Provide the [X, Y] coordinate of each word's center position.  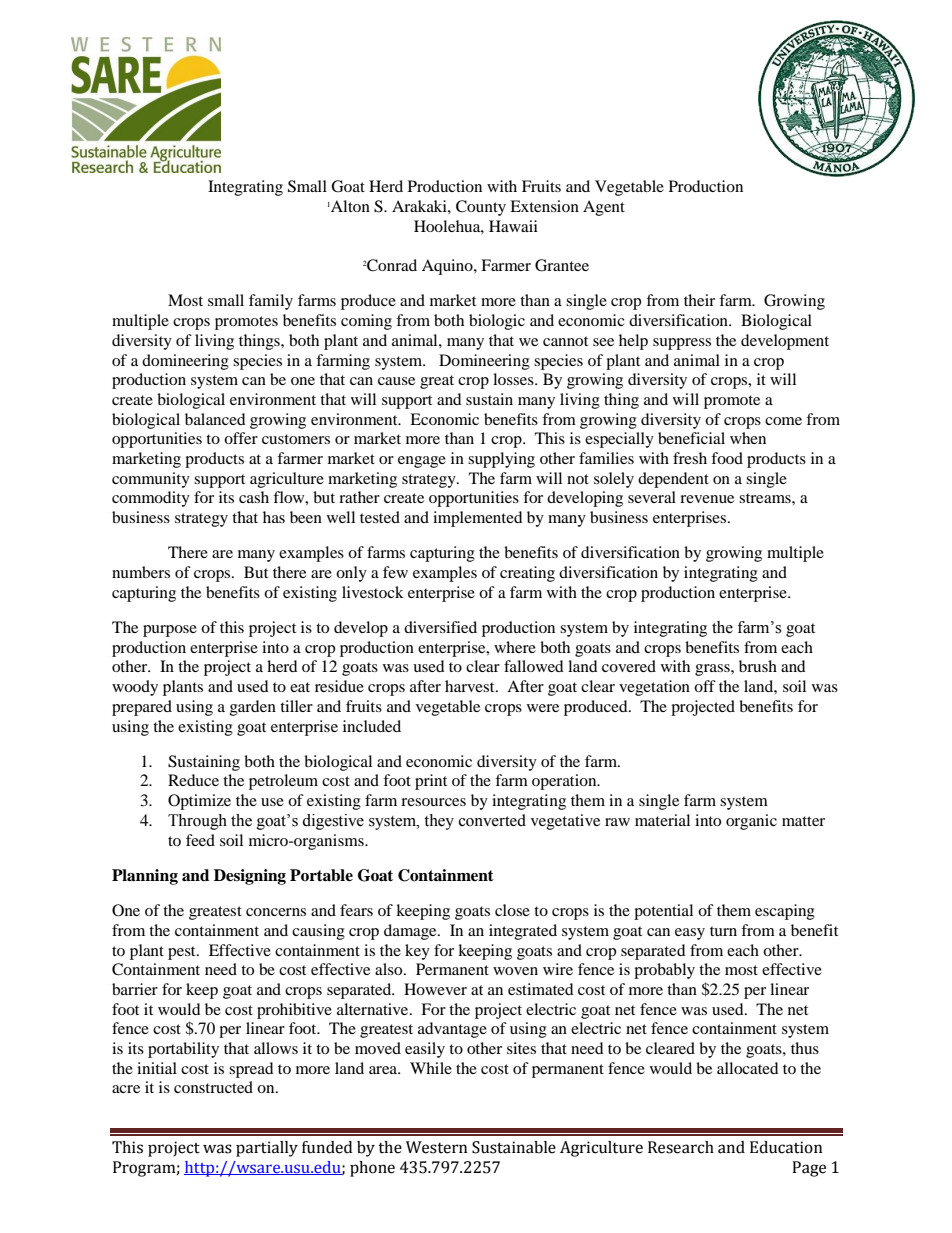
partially [267, 1149]
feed [200, 840]
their [699, 300]
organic [751, 822]
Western [437, 1147]
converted [492, 820]
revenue [707, 499]
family [271, 302]
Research [681, 1147]
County [481, 208]
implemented [478, 519]
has [274, 517]
